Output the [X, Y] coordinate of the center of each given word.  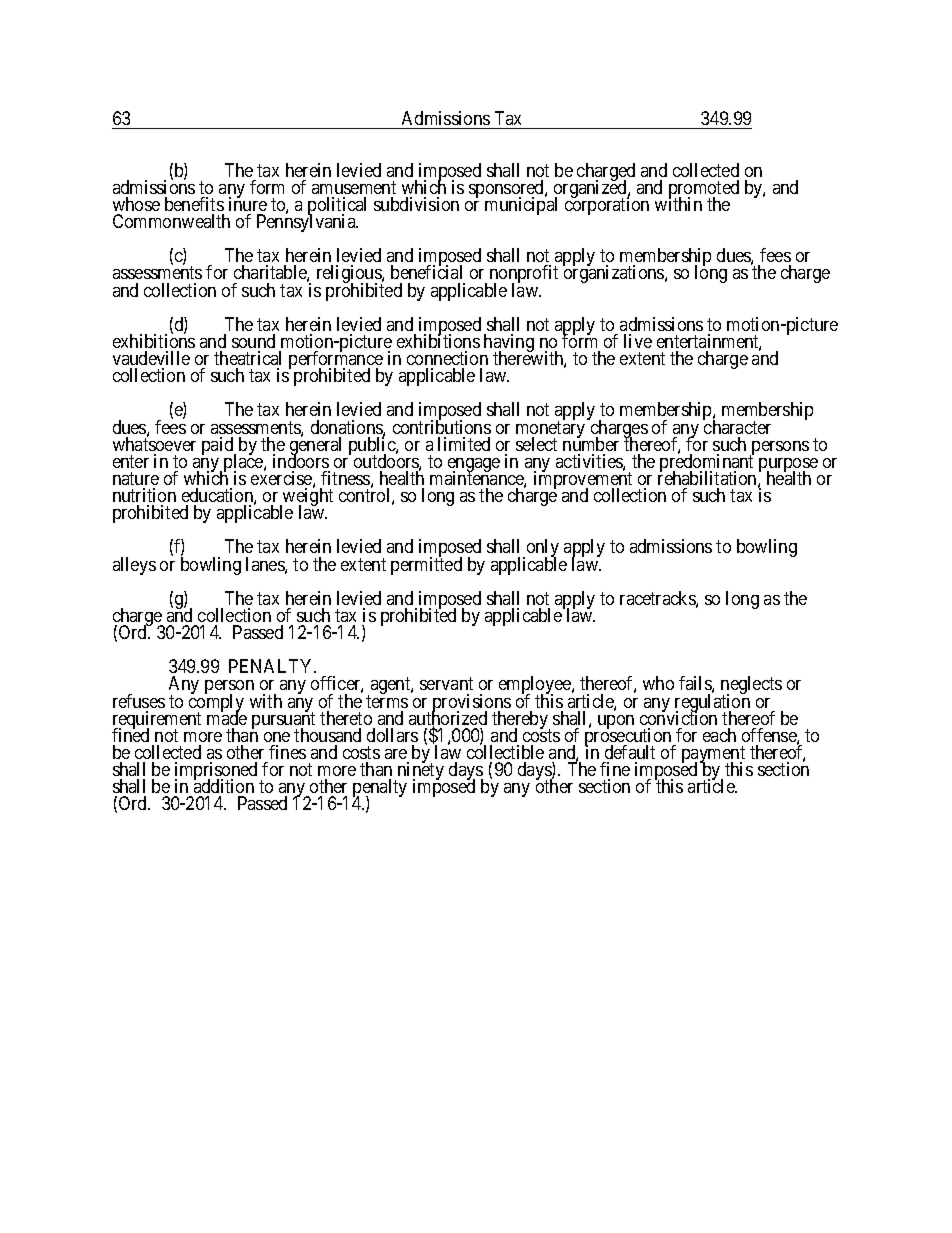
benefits [194, 204]
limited [464, 444]
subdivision [416, 204]
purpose [788, 466]
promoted [704, 190]
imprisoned [216, 772]
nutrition [144, 495]
